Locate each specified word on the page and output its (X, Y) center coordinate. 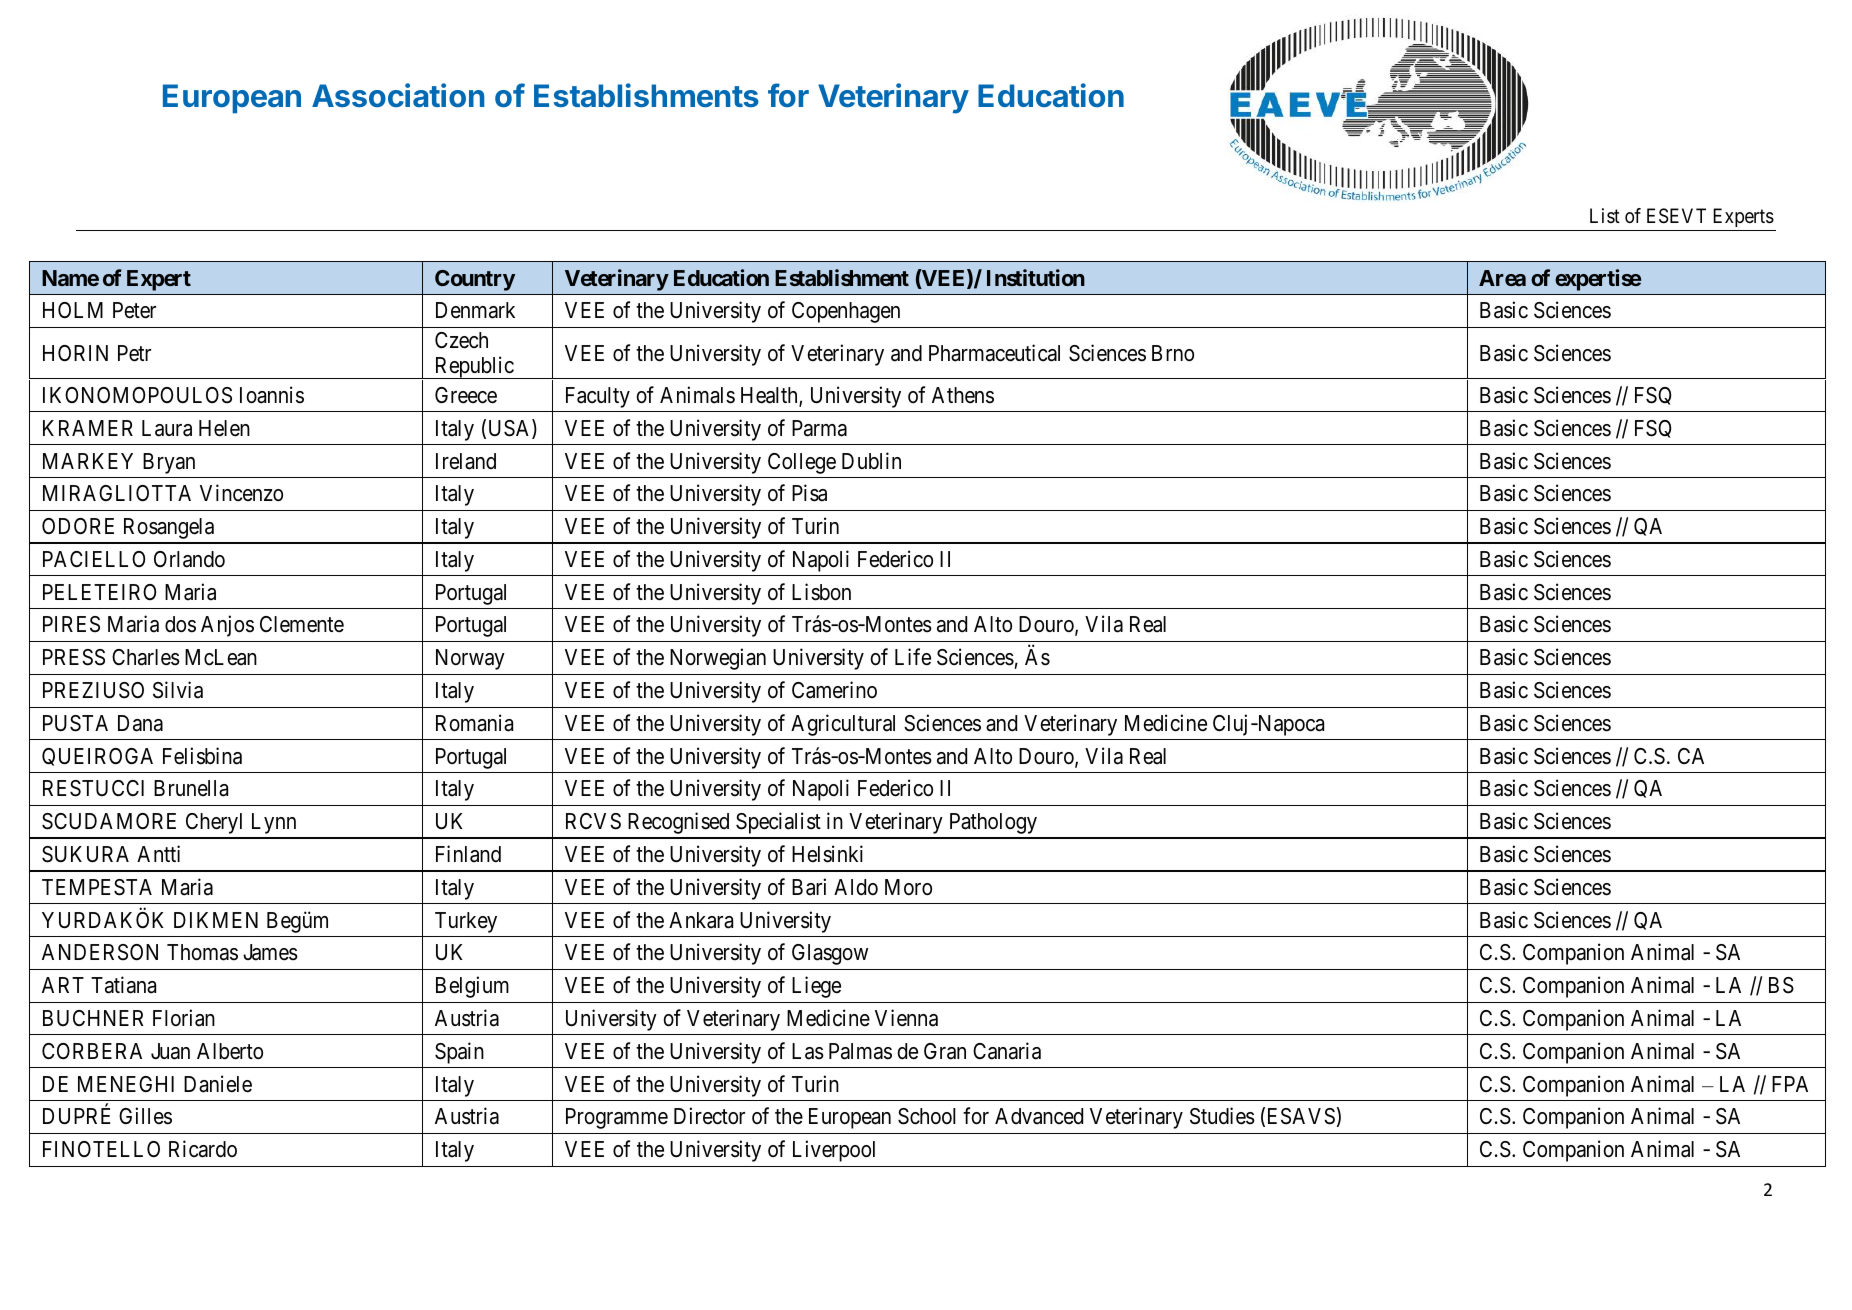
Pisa (809, 493)
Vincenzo (241, 493)
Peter (134, 310)
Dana (140, 723)
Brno (1173, 353)
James (270, 952)
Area (1502, 278)
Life (913, 657)
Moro (908, 887)
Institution (1036, 277)
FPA (1790, 1084)
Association (398, 95)
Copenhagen (846, 312)
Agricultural (843, 725)
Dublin (871, 460)
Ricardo (203, 1149)
